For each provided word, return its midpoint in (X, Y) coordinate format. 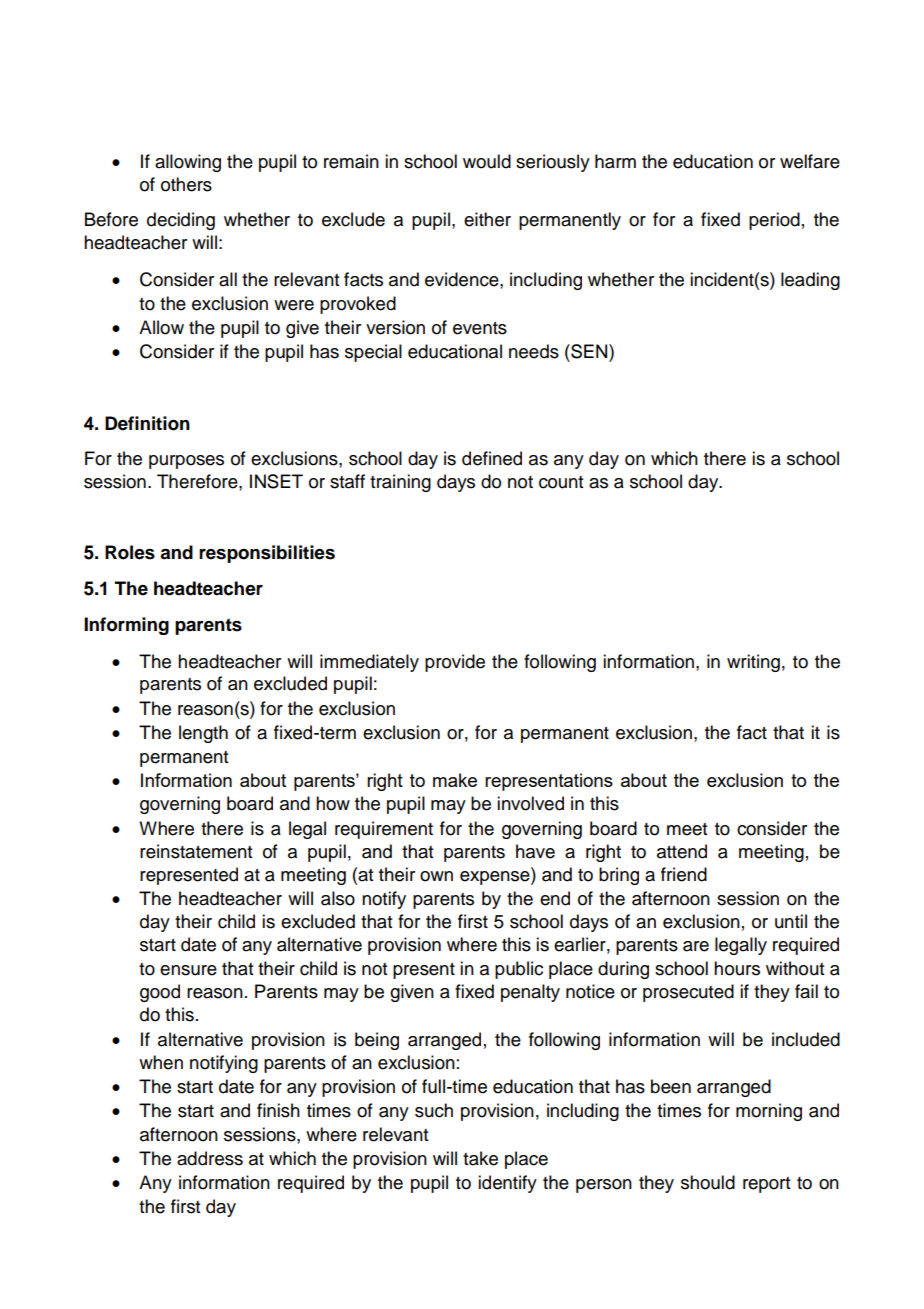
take (480, 1158)
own (436, 876)
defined (492, 458)
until (791, 921)
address (210, 1158)
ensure (188, 970)
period (774, 221)
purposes (186, 462)
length (203, 734)
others (186, 184)
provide (455, 663)
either (487, 219)
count (561, 482)
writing (753, 663)
